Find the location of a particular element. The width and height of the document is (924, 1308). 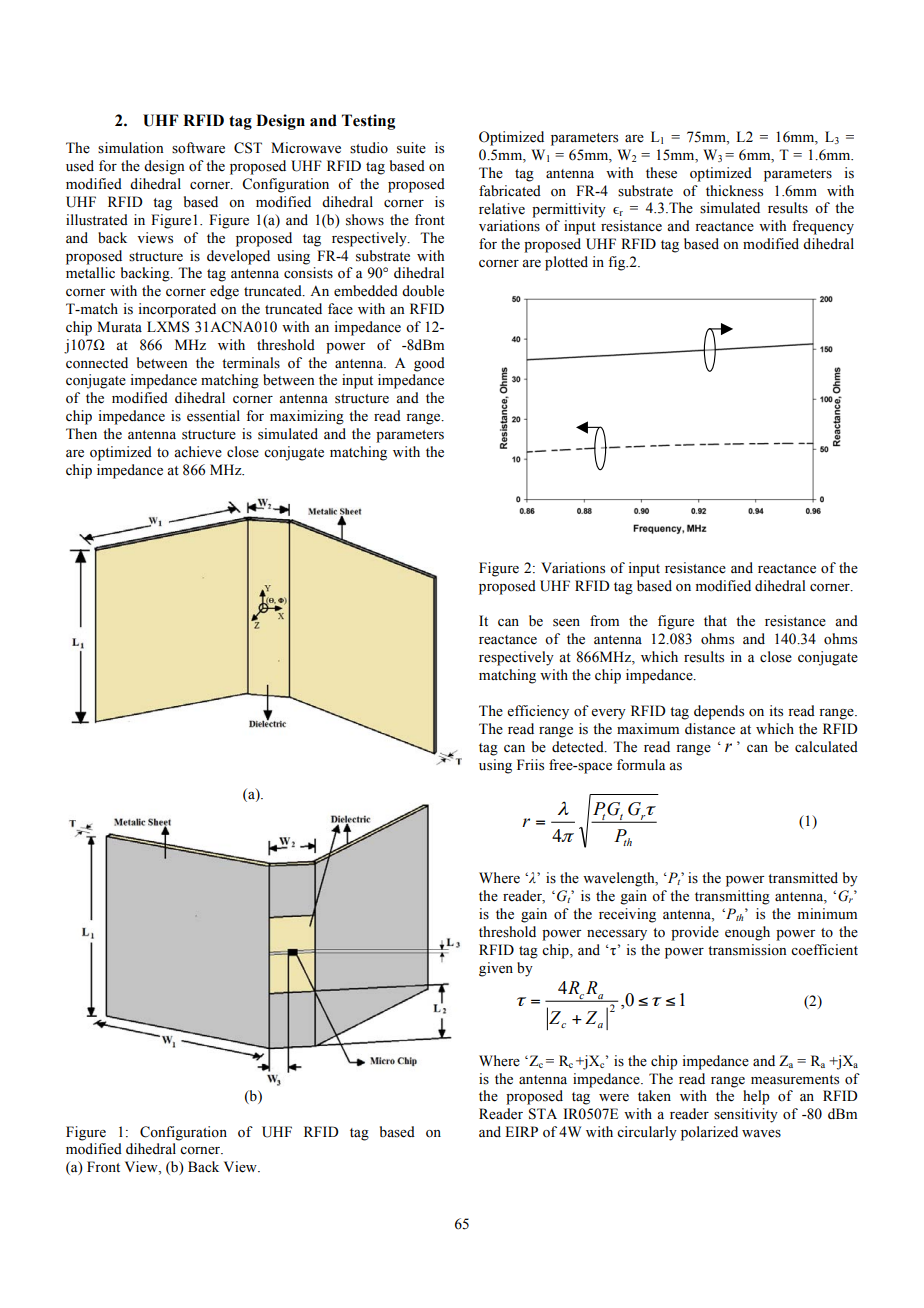

thickness is located at coordinates (734, 191).
